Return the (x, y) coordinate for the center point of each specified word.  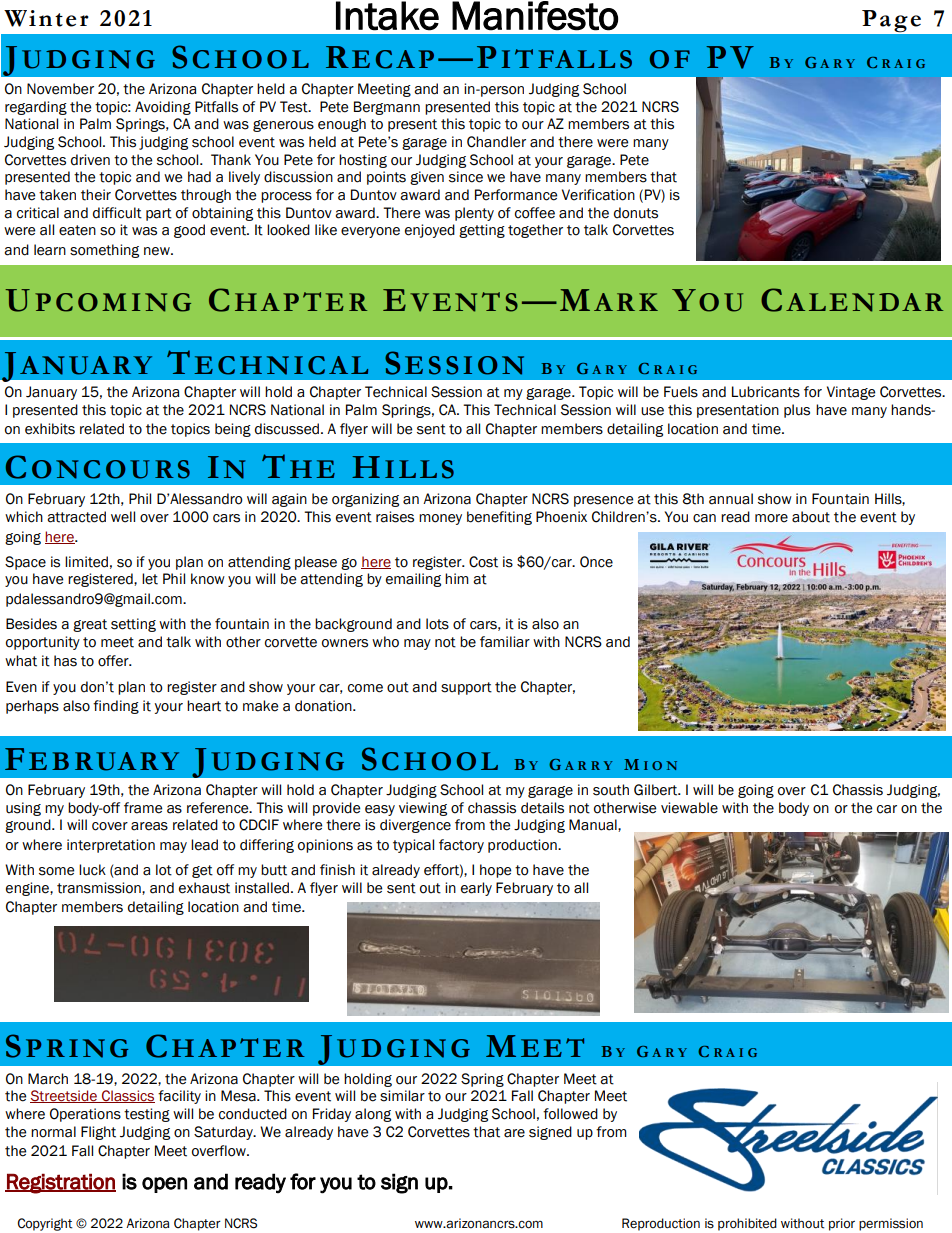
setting (133, 625)
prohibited (747, 1224)
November (60, 89)
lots (437, 624)
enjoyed (430, 231)
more (771, 518)
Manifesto (535, 16)
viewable (689, 808)
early (476, 889)
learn (50, 250)
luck (92, 870)
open (164, 1185)
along (373, 1115)
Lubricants (766, 392)
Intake (387, 16)
